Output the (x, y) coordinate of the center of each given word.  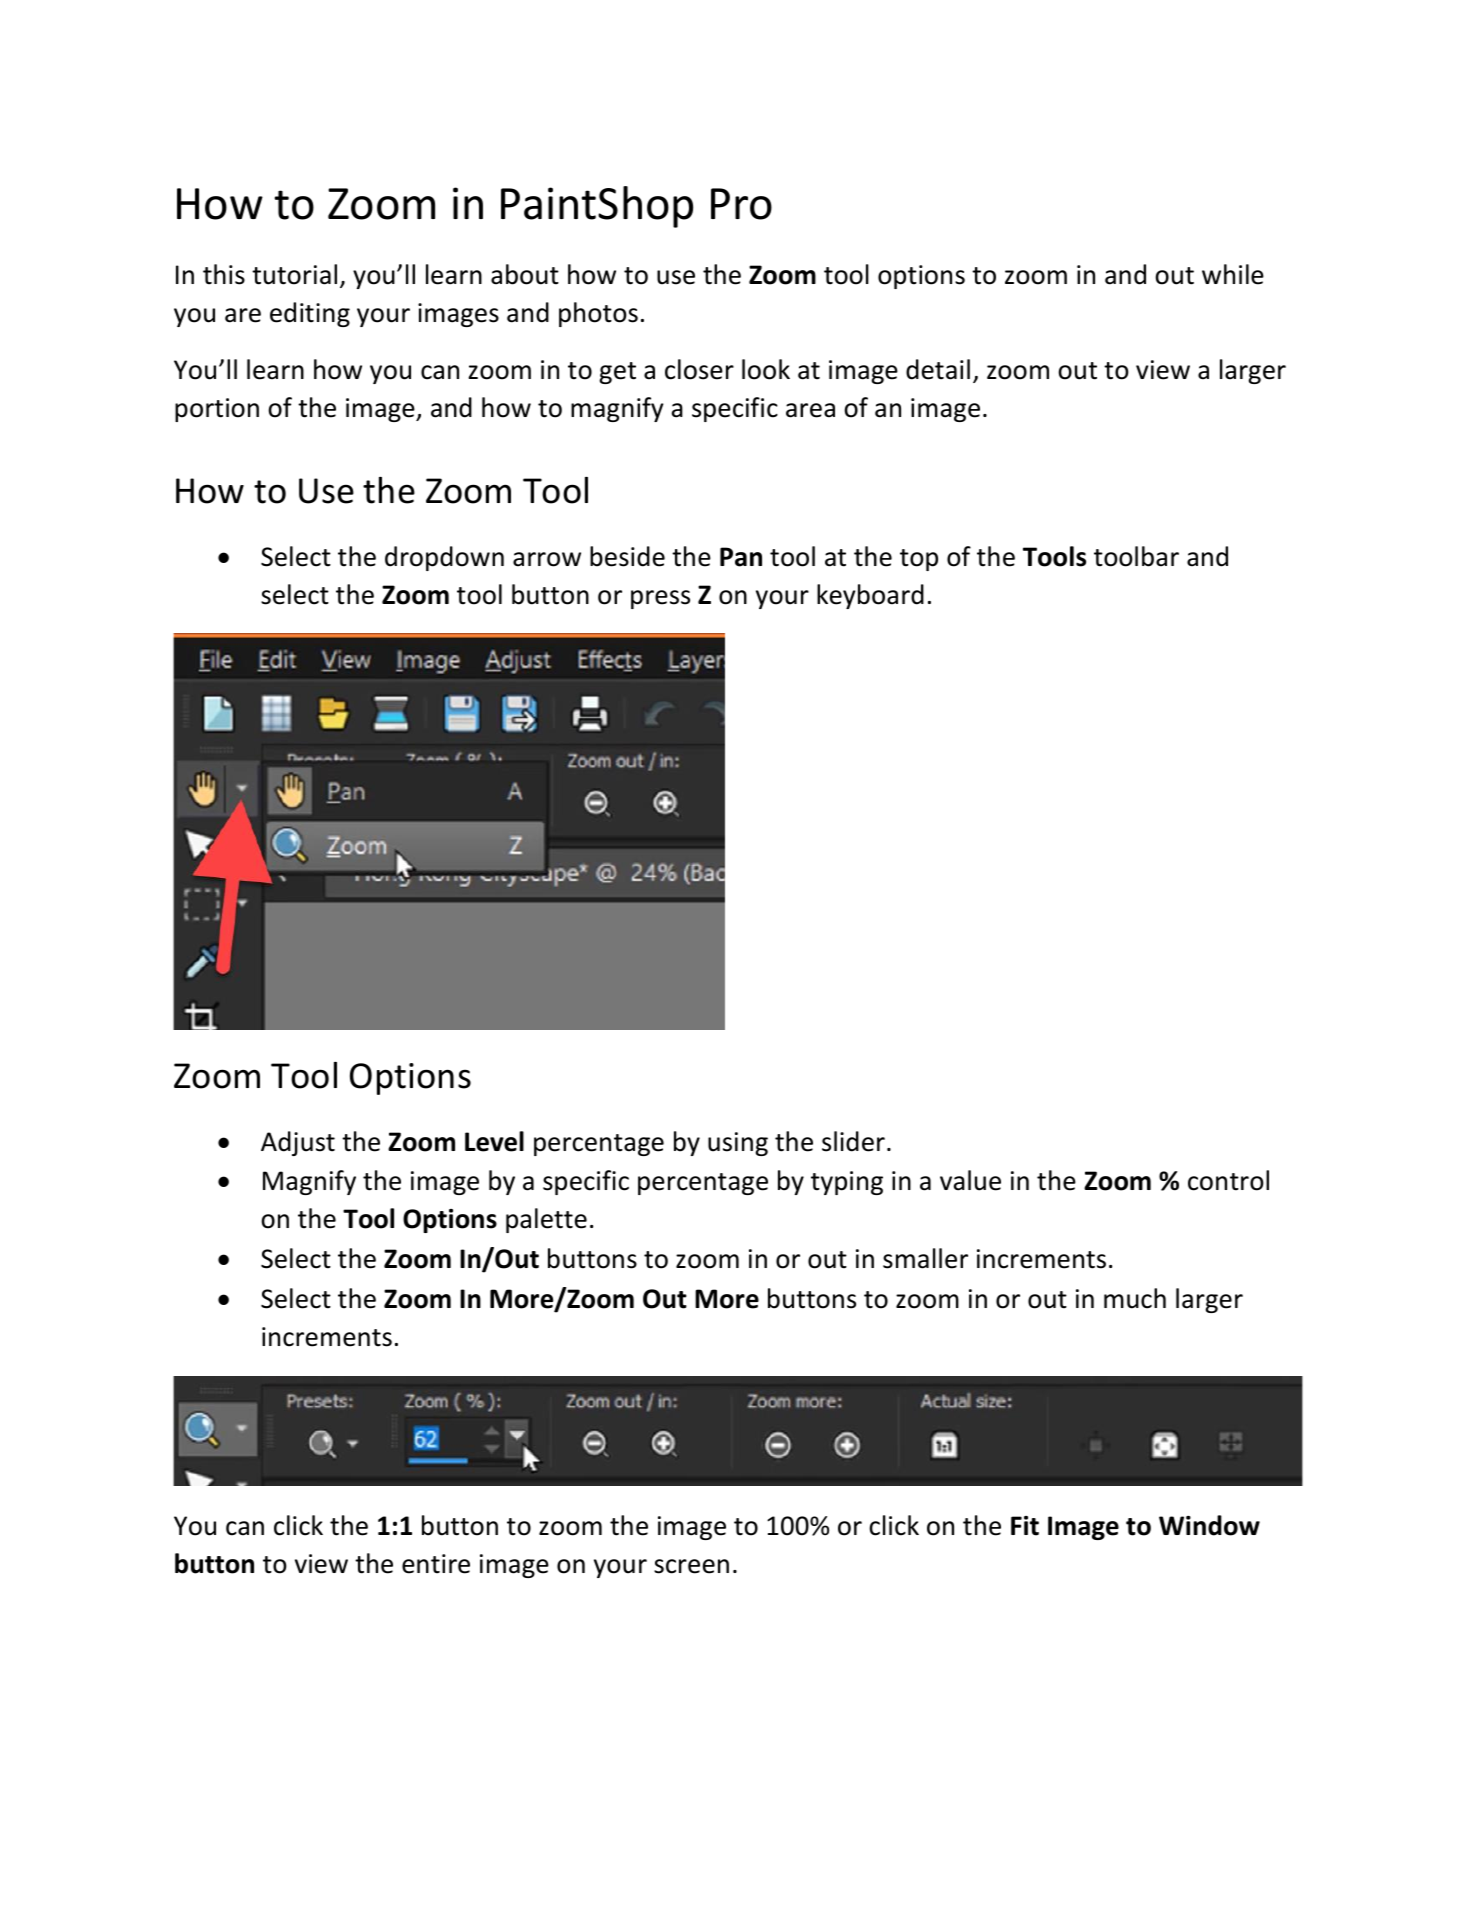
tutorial (294, 274)
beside (627, 556)
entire (436, 1564)
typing (847, 1183)
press (660, 599)
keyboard (870, 596)
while (1233, 274)
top (919, 560)
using (738, 1144)
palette (546, 1220)
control (1228, 1180)
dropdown (444, 558)
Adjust (298, 1143)
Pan (741, 557)
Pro (741, 204)
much (1135, 1298)
